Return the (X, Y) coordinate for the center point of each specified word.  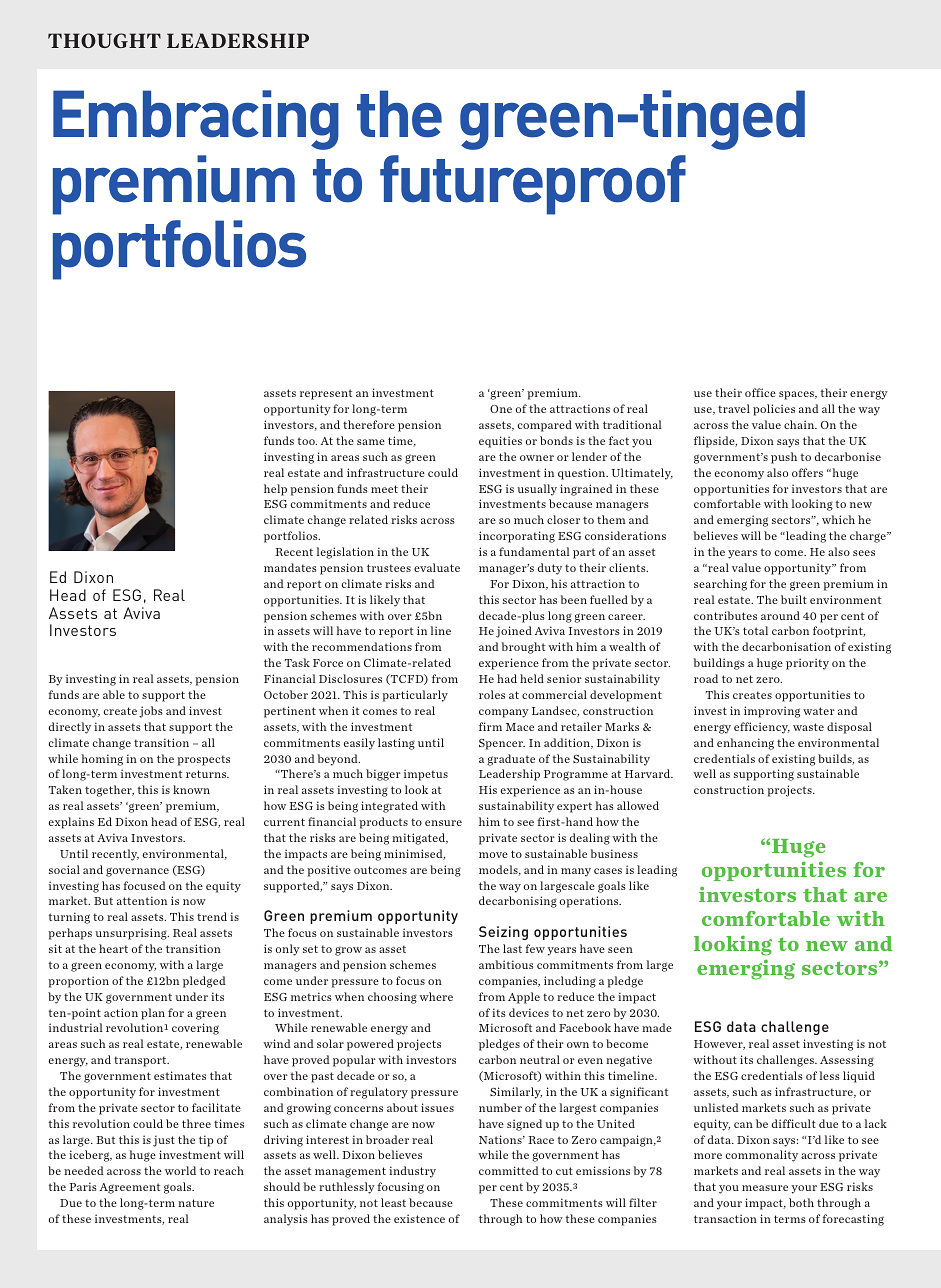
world (180, 1170)
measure (765, 1188)
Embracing (196, 120)
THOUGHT (104, 40)
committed (509, 1170)
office (760, 392)
